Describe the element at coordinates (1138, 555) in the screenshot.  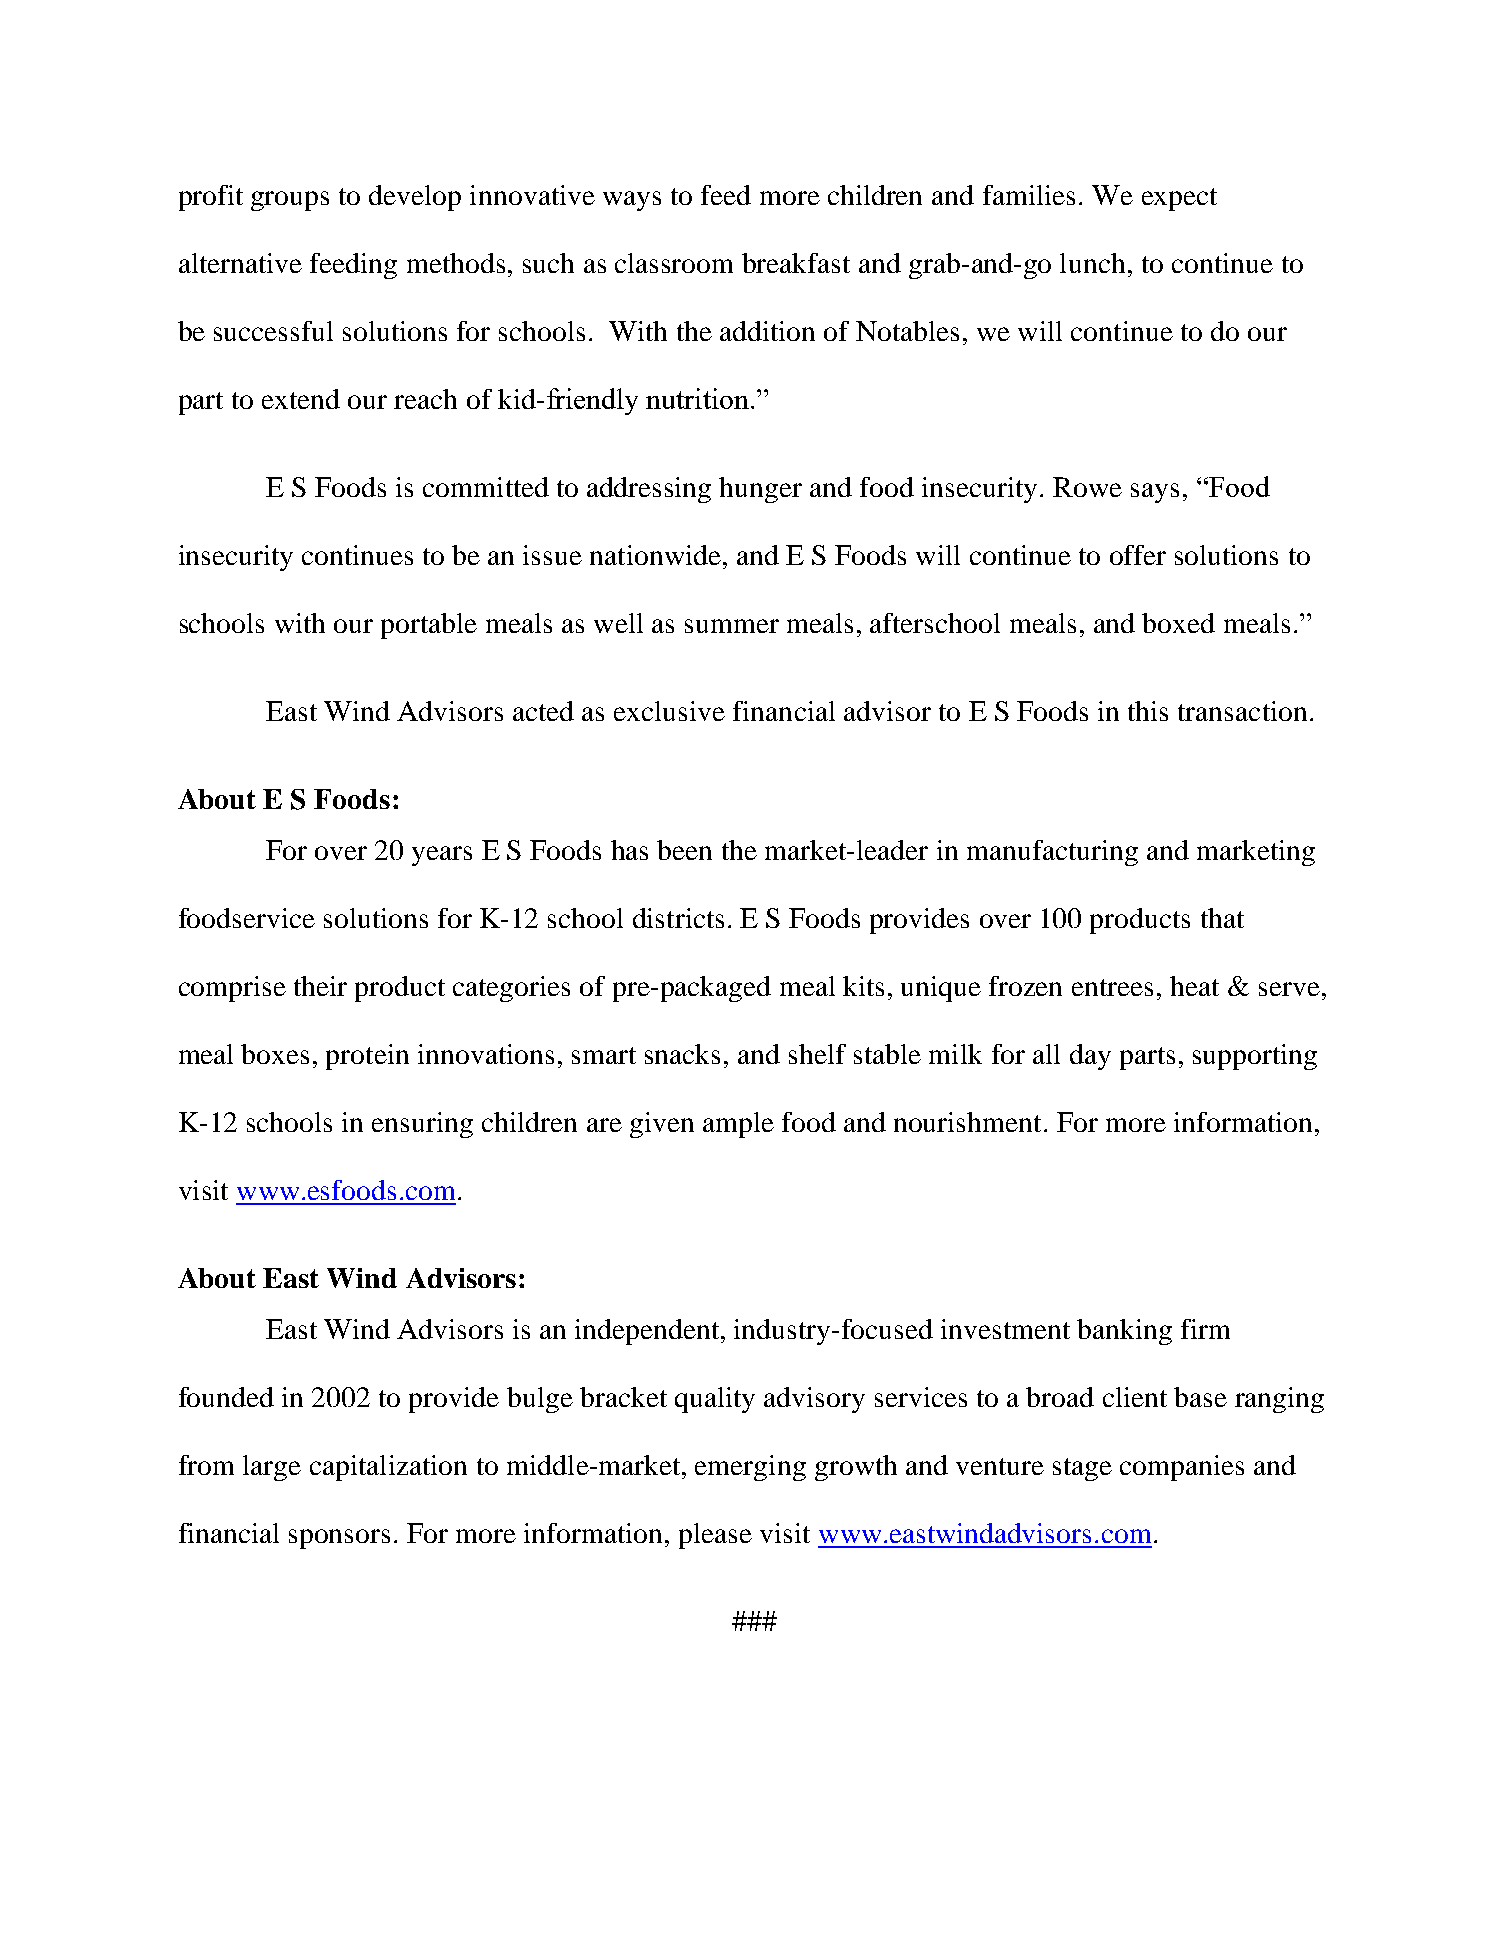
I see `offer` at that location.
